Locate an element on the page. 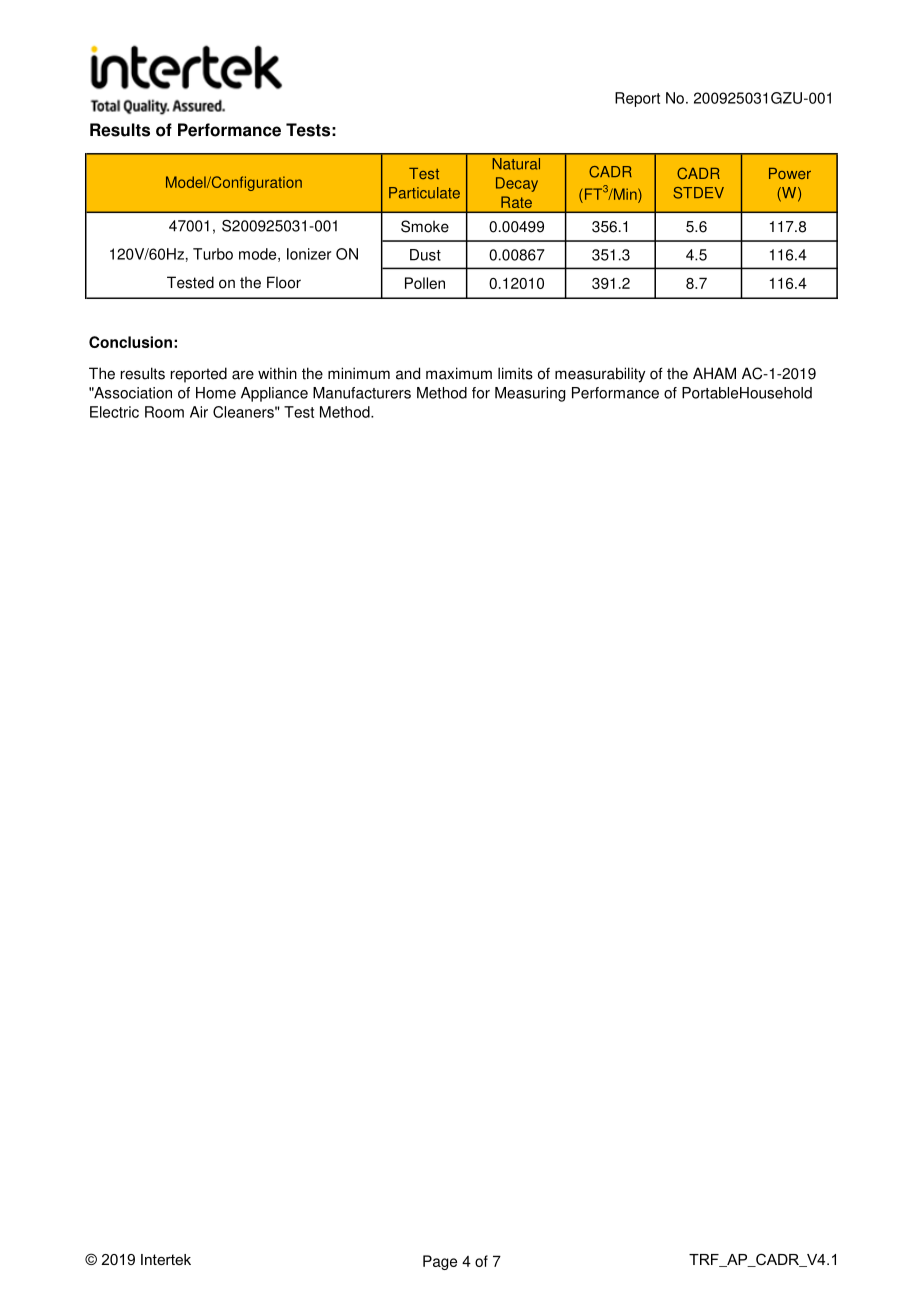 The width and height of the image is (924, 1308). limits is located at coordinates (515, 373).
